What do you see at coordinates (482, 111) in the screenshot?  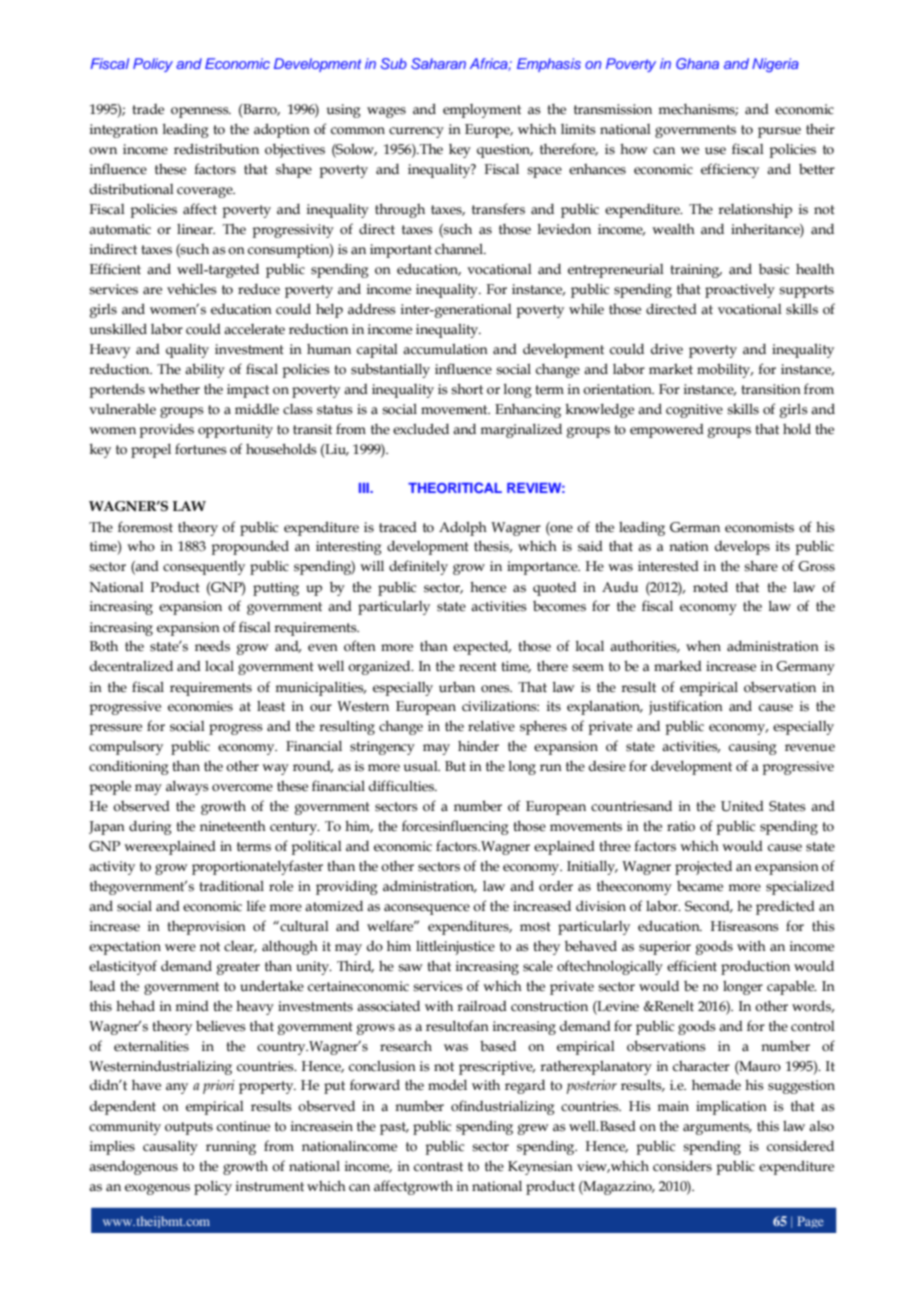 I see `employment` at bounding box center [482, 111].
